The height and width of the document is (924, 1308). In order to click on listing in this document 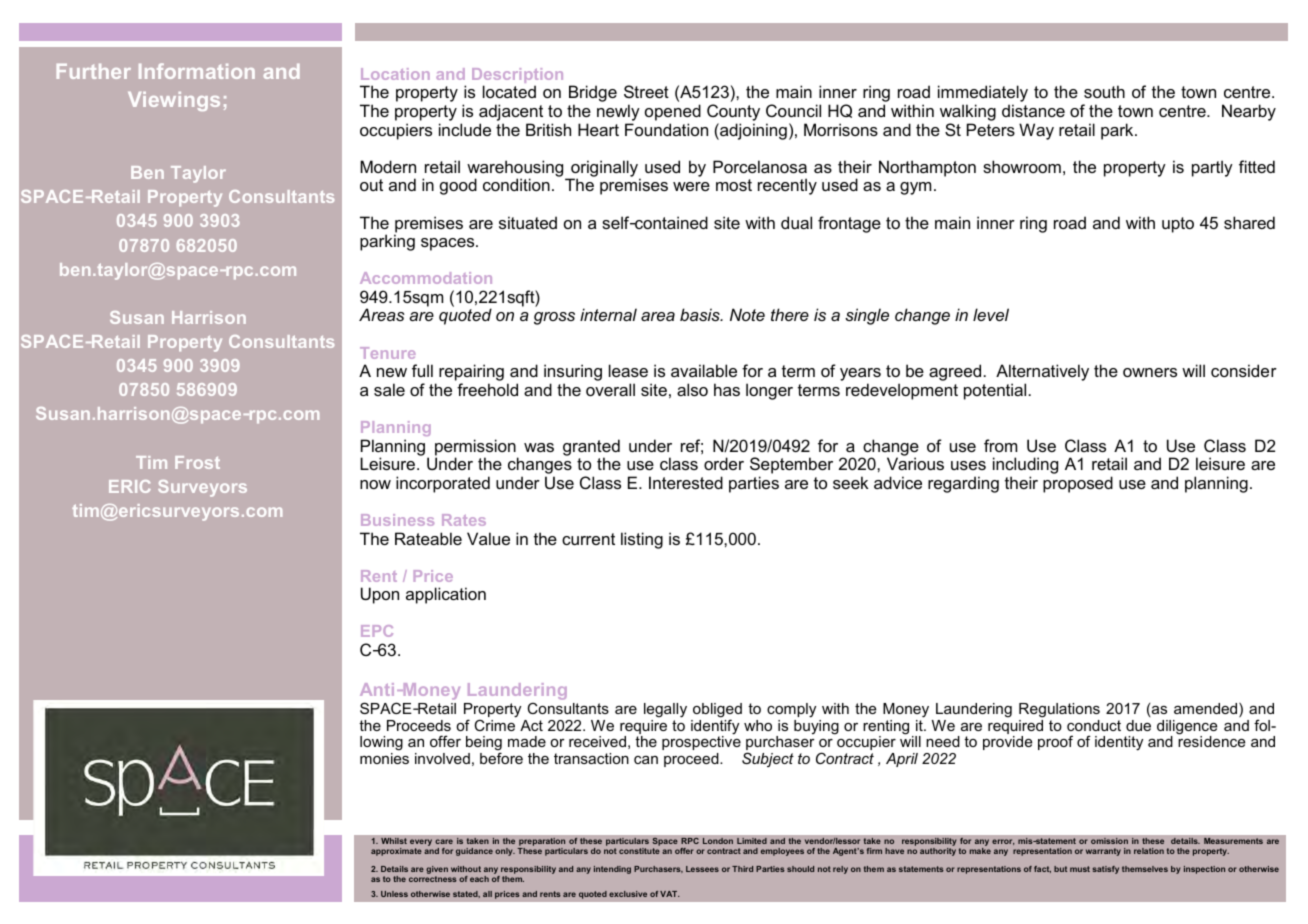, I will do `click(642, 540)`.
